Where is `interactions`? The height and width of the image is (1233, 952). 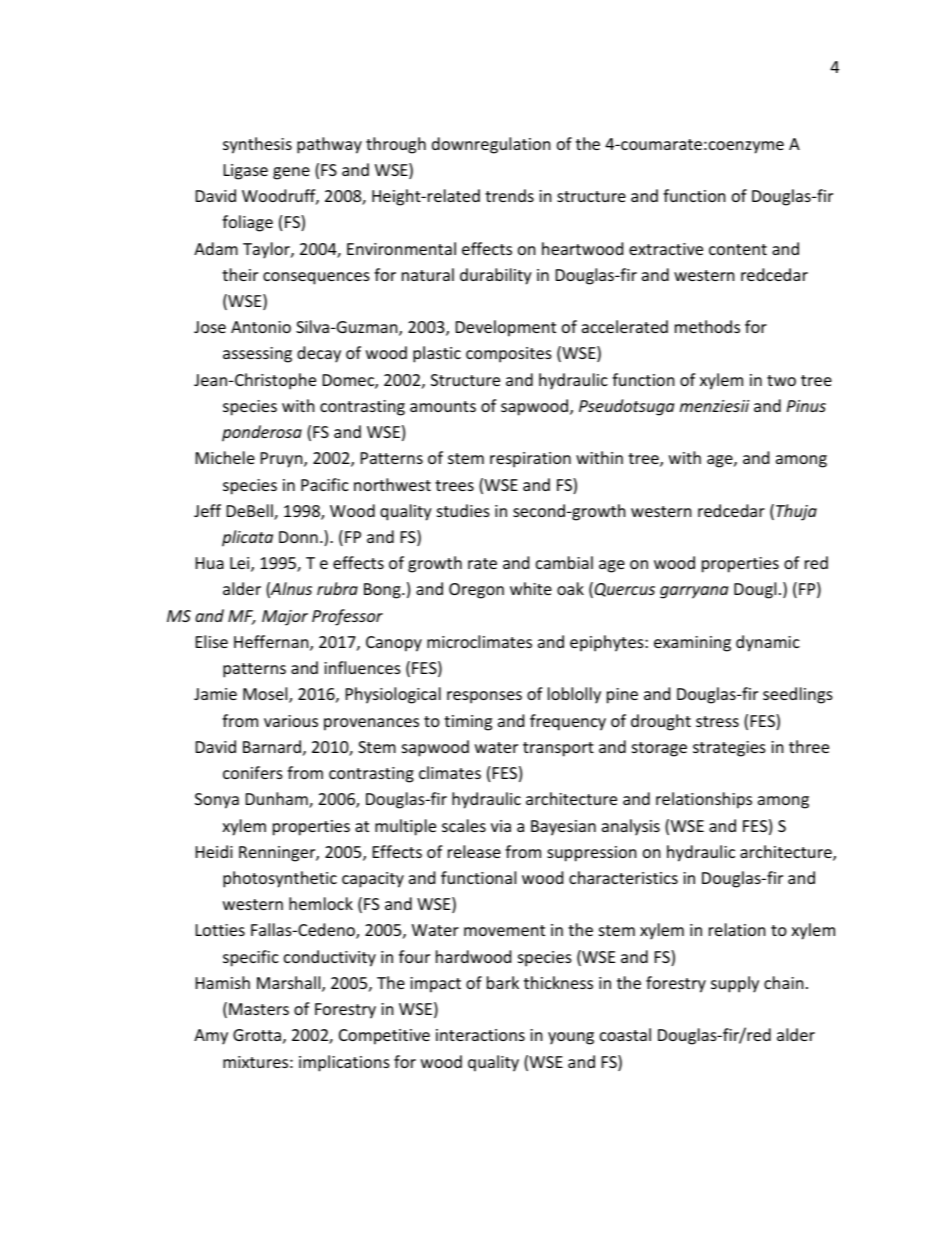
interactions is located at coordinates (480, 1035).
